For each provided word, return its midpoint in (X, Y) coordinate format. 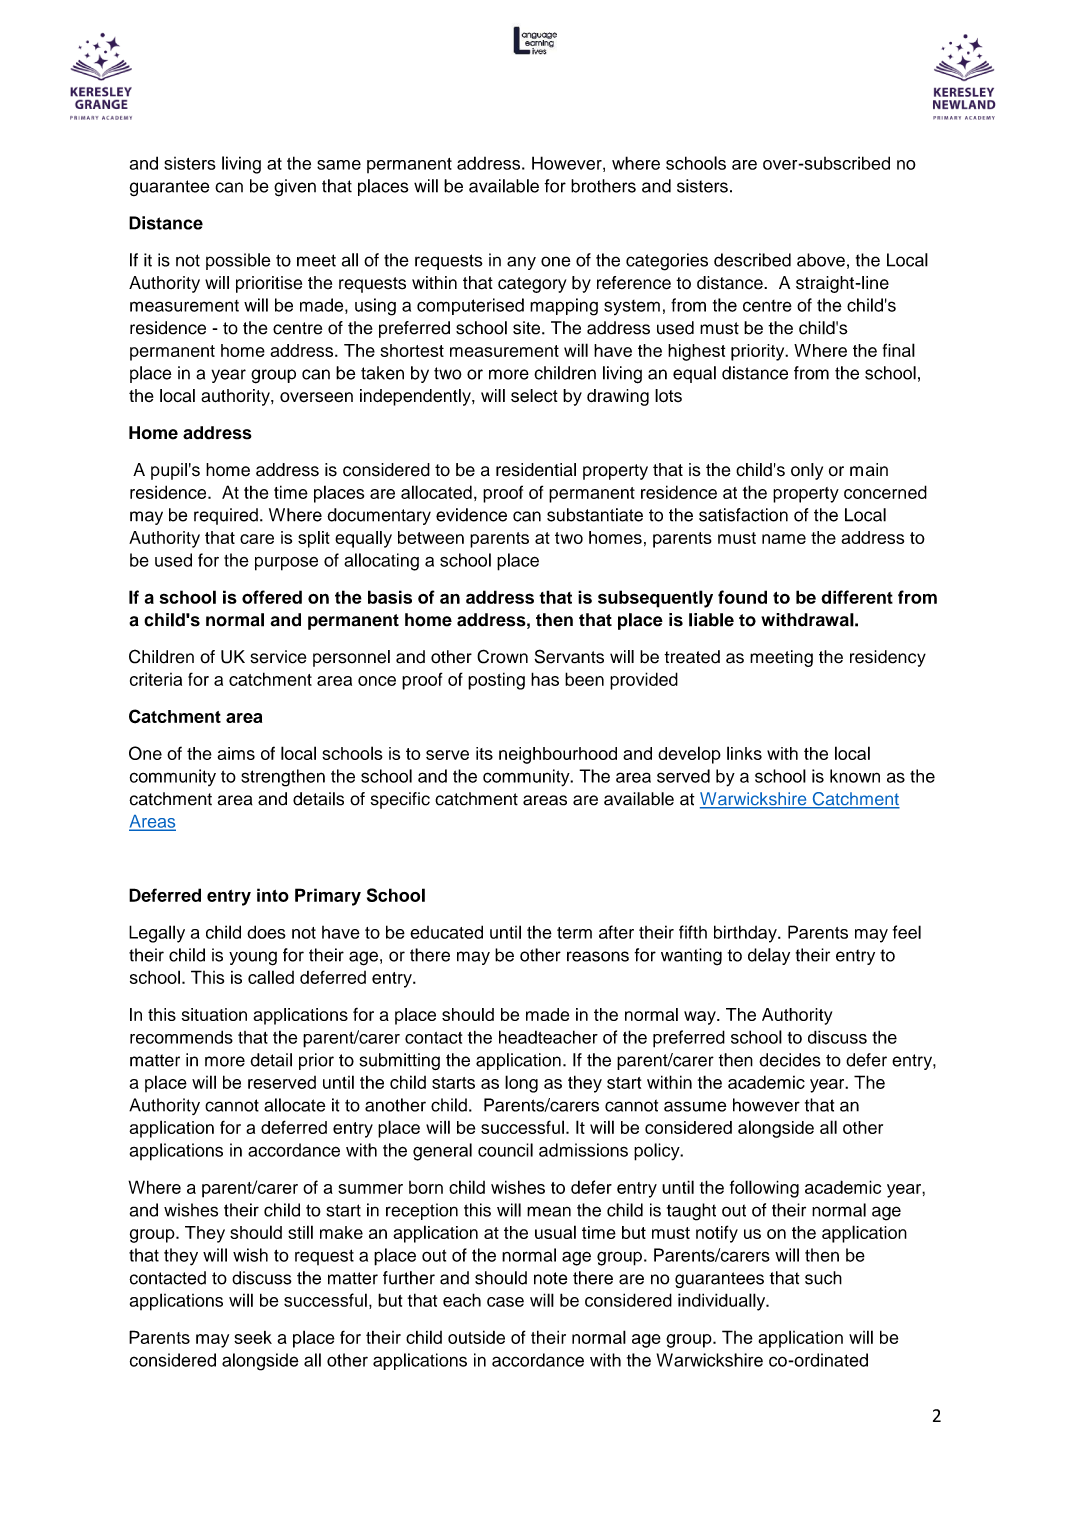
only (807, 471)
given (295, 188)
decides (790, 1060)
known (855, 776)
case (505, 1302)
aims (236, 753)
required (226, 516)
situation (214, 1014)
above (821, 260)
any (521, 263)
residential (536, 470)
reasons (598, 956)
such (823, 1278)
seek (253, 1337)
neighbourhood (558, 755)
